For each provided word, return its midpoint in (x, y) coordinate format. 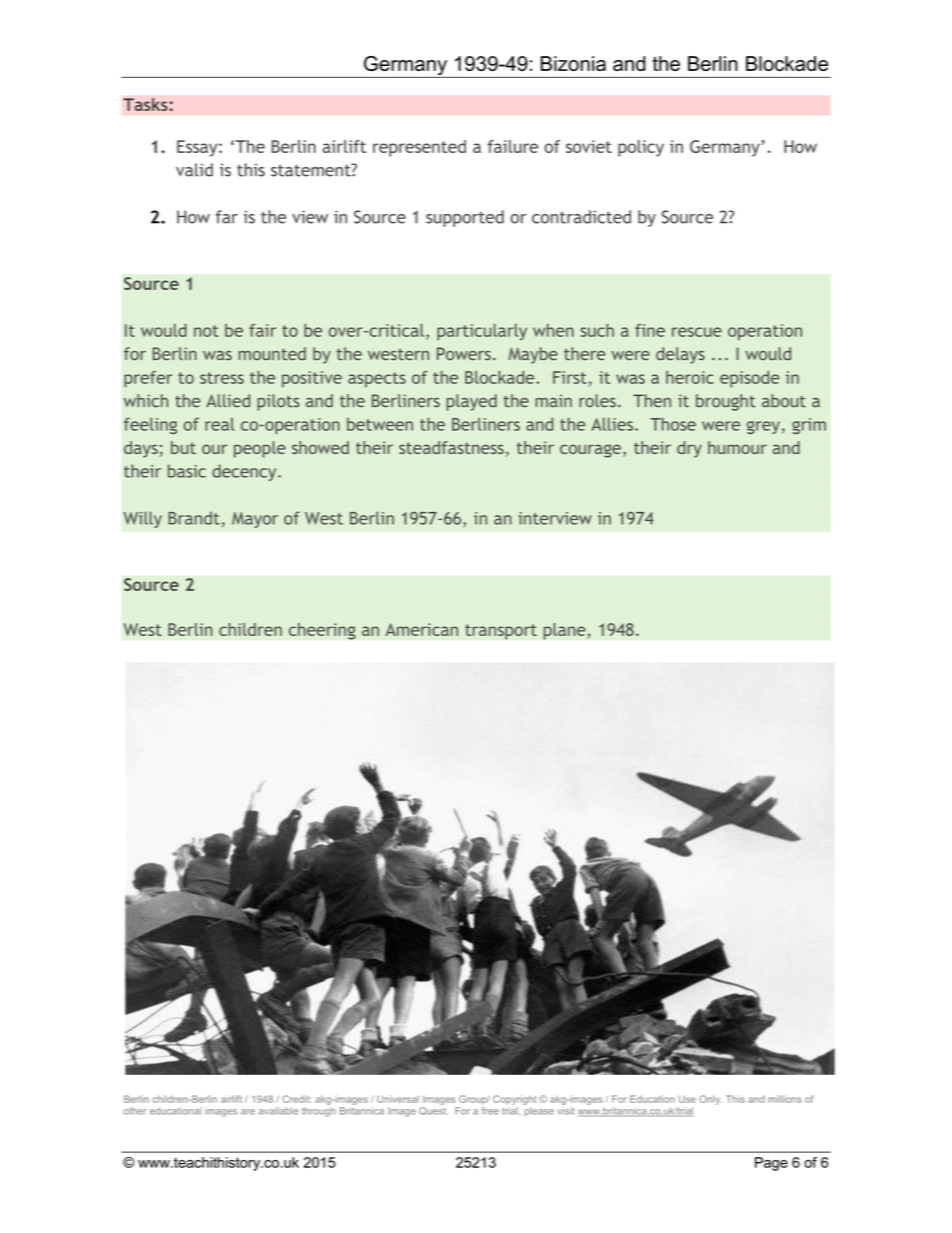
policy (641, 148)
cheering (322, 631)
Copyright (514, 1100)
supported (465, 218)
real (219, 424)
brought (726, 402)
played (471, 402)
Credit (297, 1099)
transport (501, 632)
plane (565, 631)
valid (194, 170)
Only (710, 1100)
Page (771, 1164)
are (248, 1112)
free (490, 1111)
